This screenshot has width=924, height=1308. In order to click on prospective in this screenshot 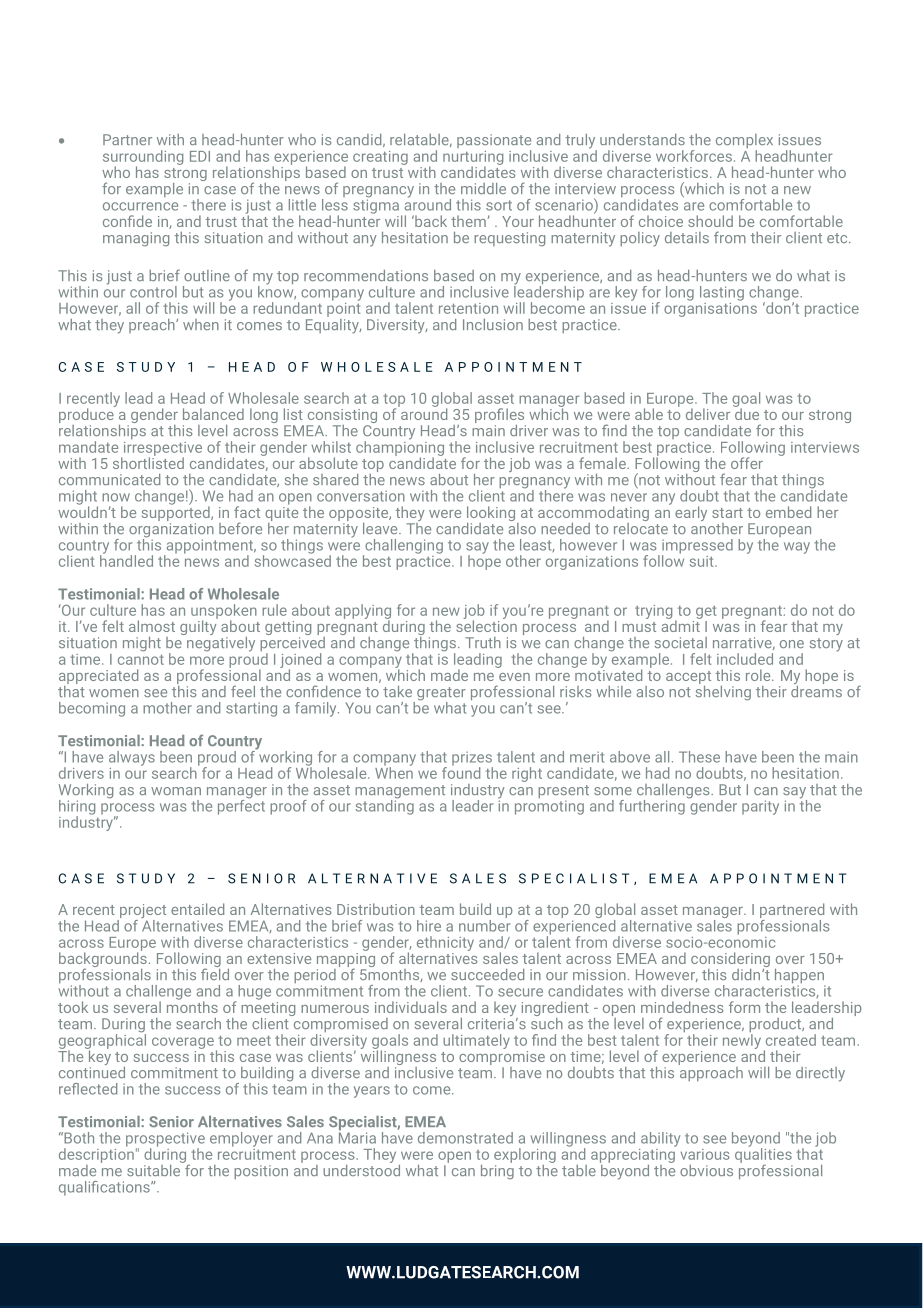, I will do `click(165, 1140)`.
